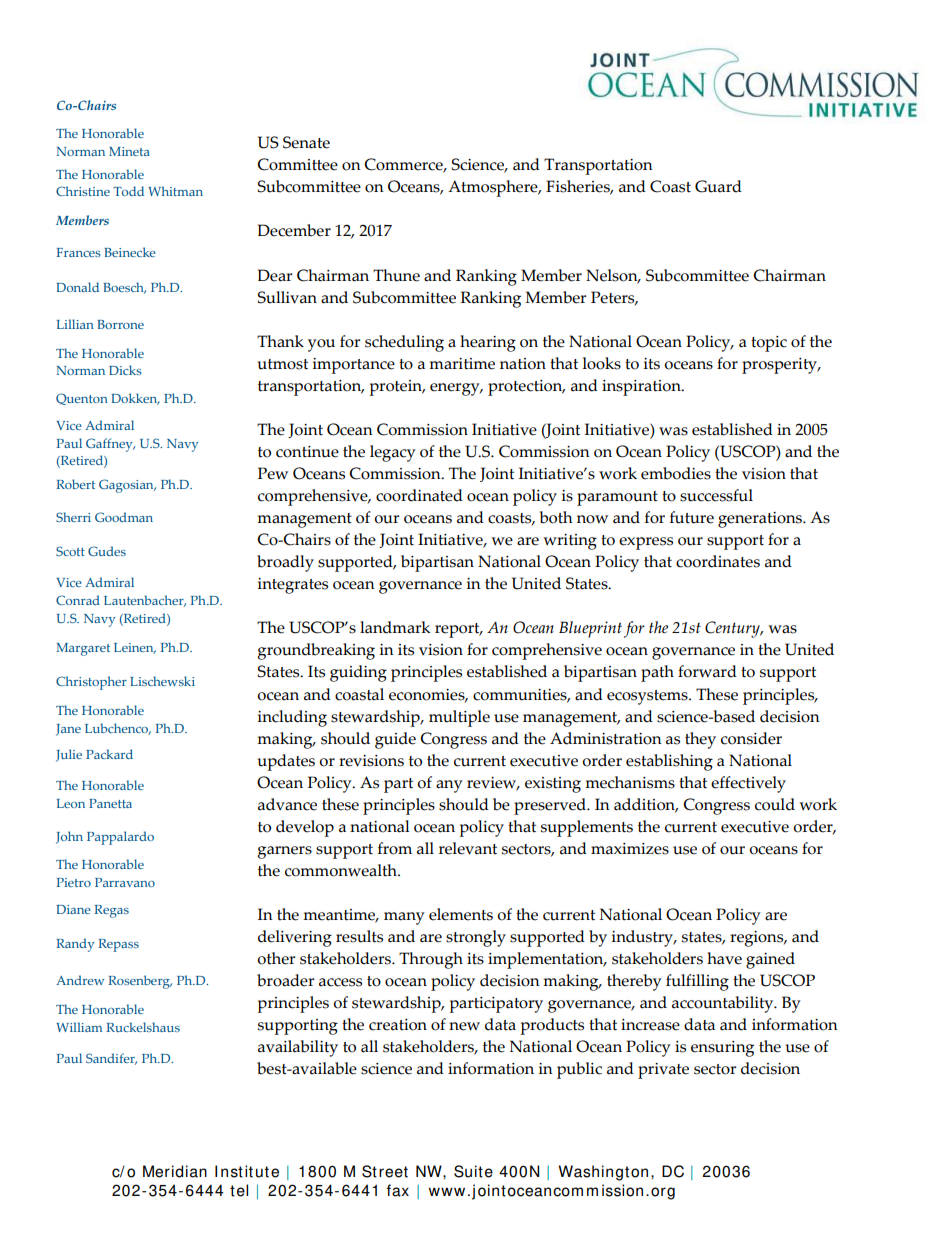  Describe the element at coordinates (707, 671) in the screenshot. I see `forward` at that location.
